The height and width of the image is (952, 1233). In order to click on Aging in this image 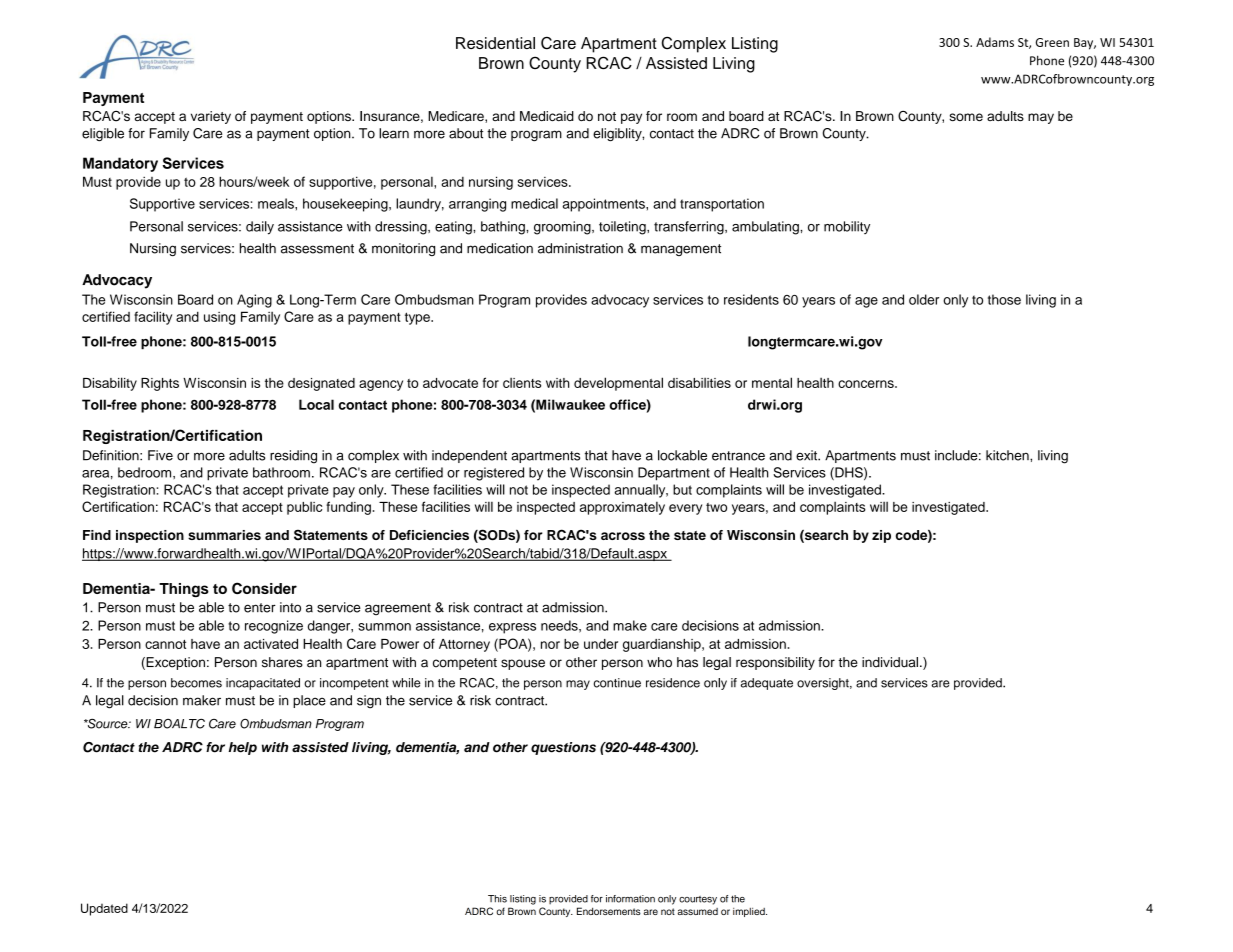, I will do `click(254, 301)`.
